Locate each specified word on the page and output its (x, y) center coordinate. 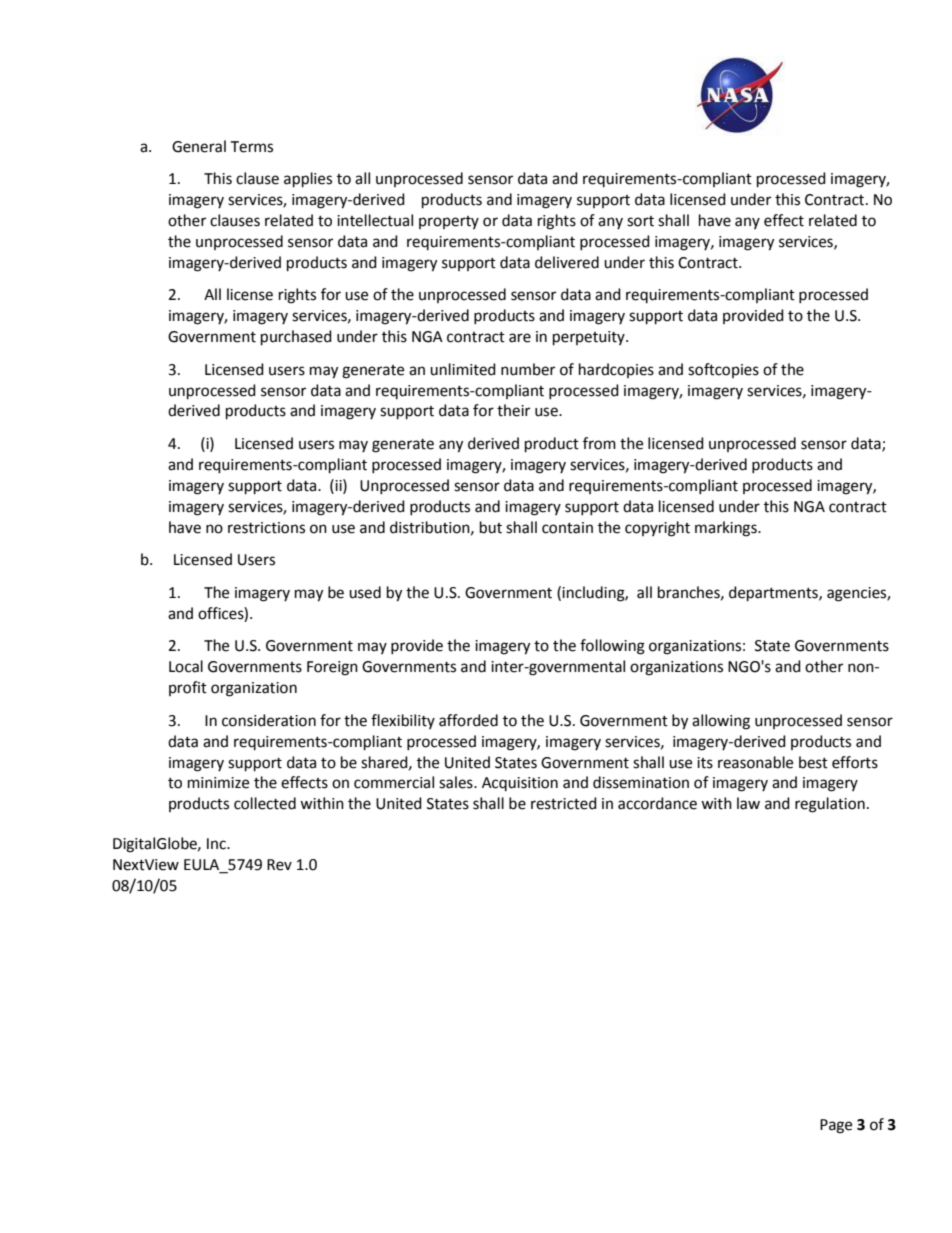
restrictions (266, 528)
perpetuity (590, 338)
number (528, 369)
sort (640, 221)
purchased (296, 338)
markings (727, 529)
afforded (468, 720)
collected (265, 803)
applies (308, 180)
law (748, 803)
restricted (564, 803)
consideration (269, 720)
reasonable (755, 762)
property (449, 222)
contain (567, 528)
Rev (279, 865)
